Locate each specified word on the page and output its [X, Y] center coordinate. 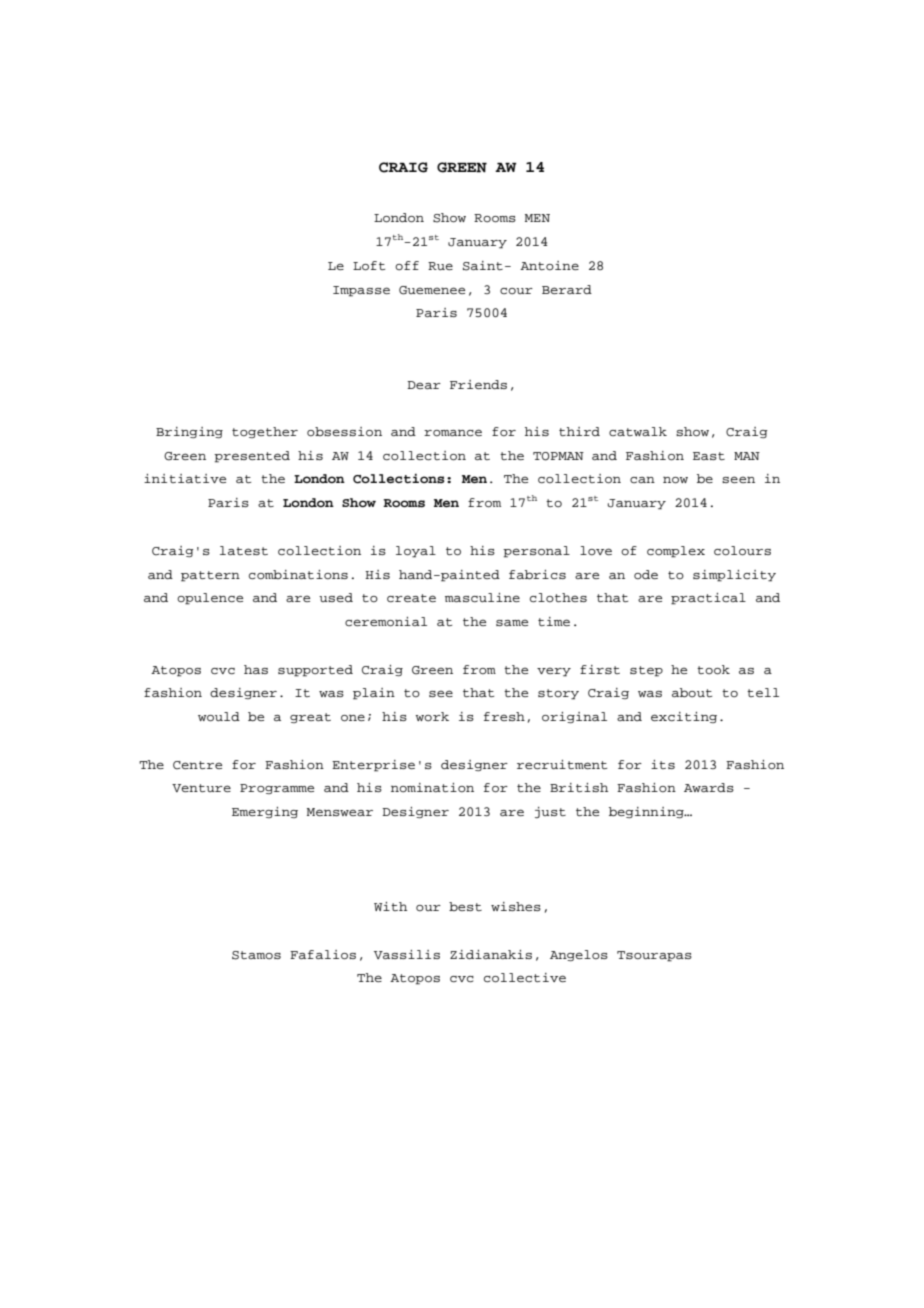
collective [525, 978]
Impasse [361, 291]
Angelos [579, 955]
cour [516, 291]
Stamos [256, 955]
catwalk [638, 431]
